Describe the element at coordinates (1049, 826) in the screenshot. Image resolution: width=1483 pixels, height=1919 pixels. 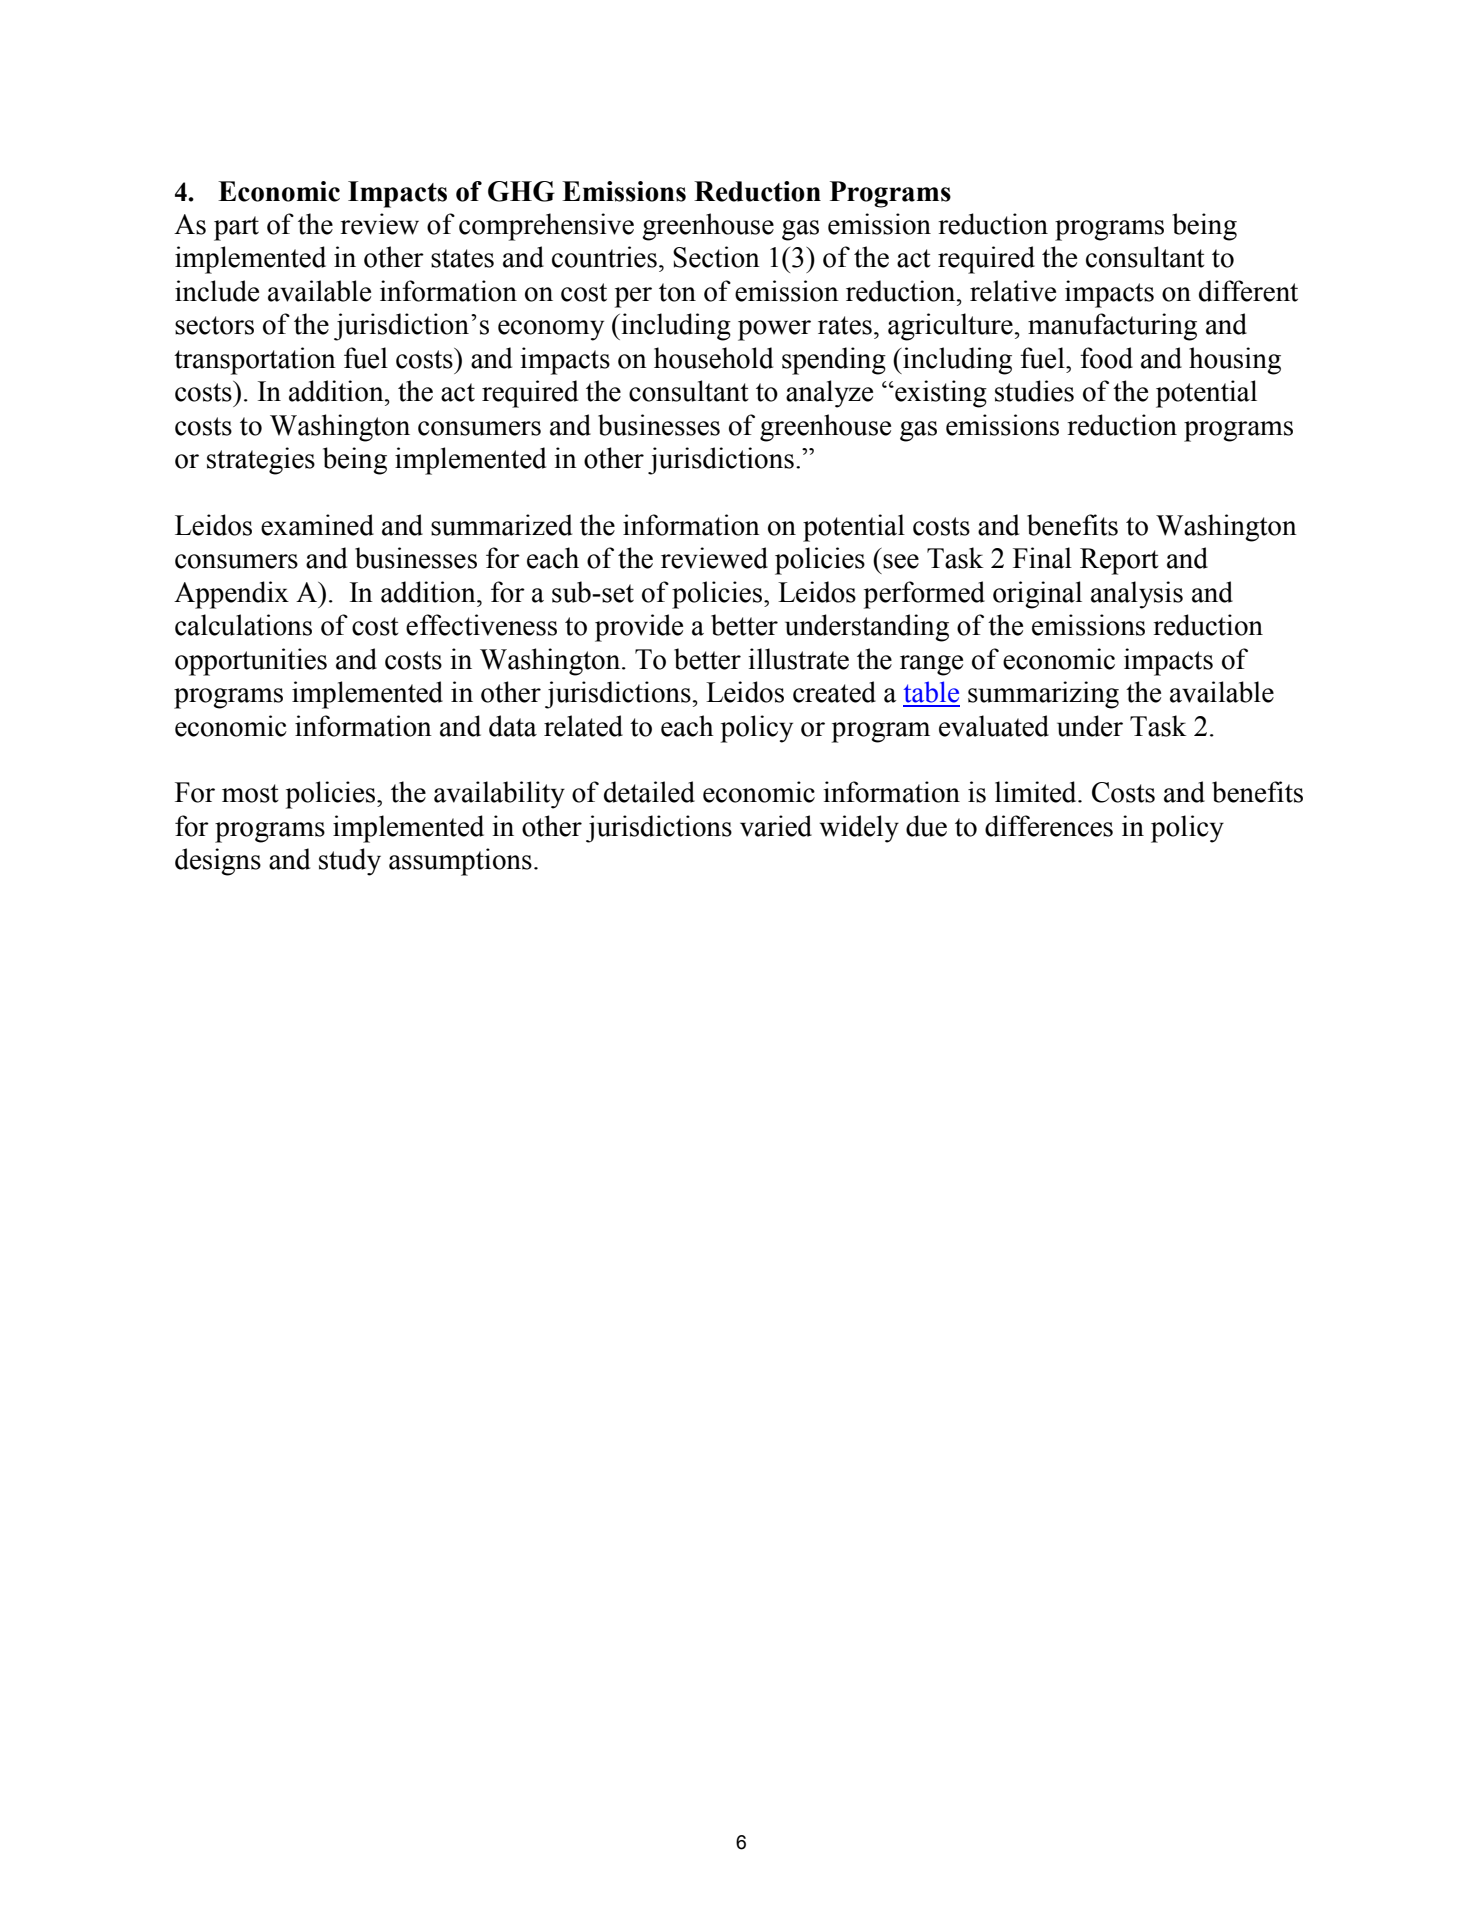
I see `differences` at that location.
